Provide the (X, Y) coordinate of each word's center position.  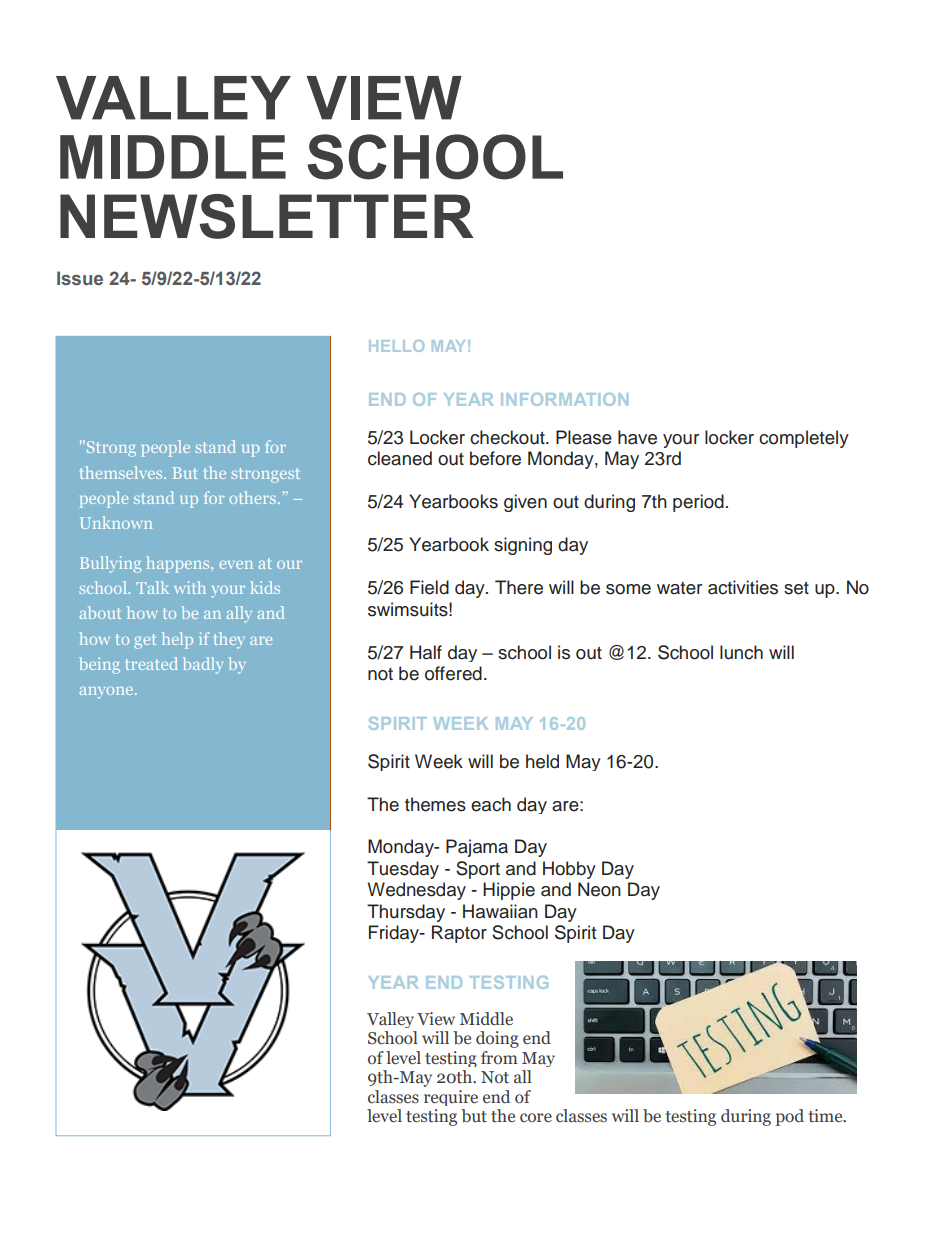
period (698, 503)
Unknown (116, 522)
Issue (80, 278)
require (451, 1098)
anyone (108, 693)
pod (789, 1117)
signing (523, 546)
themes (435, 804)
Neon (599, 889)
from (499, 1057)
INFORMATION (564, 399)
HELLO (396, 346)
